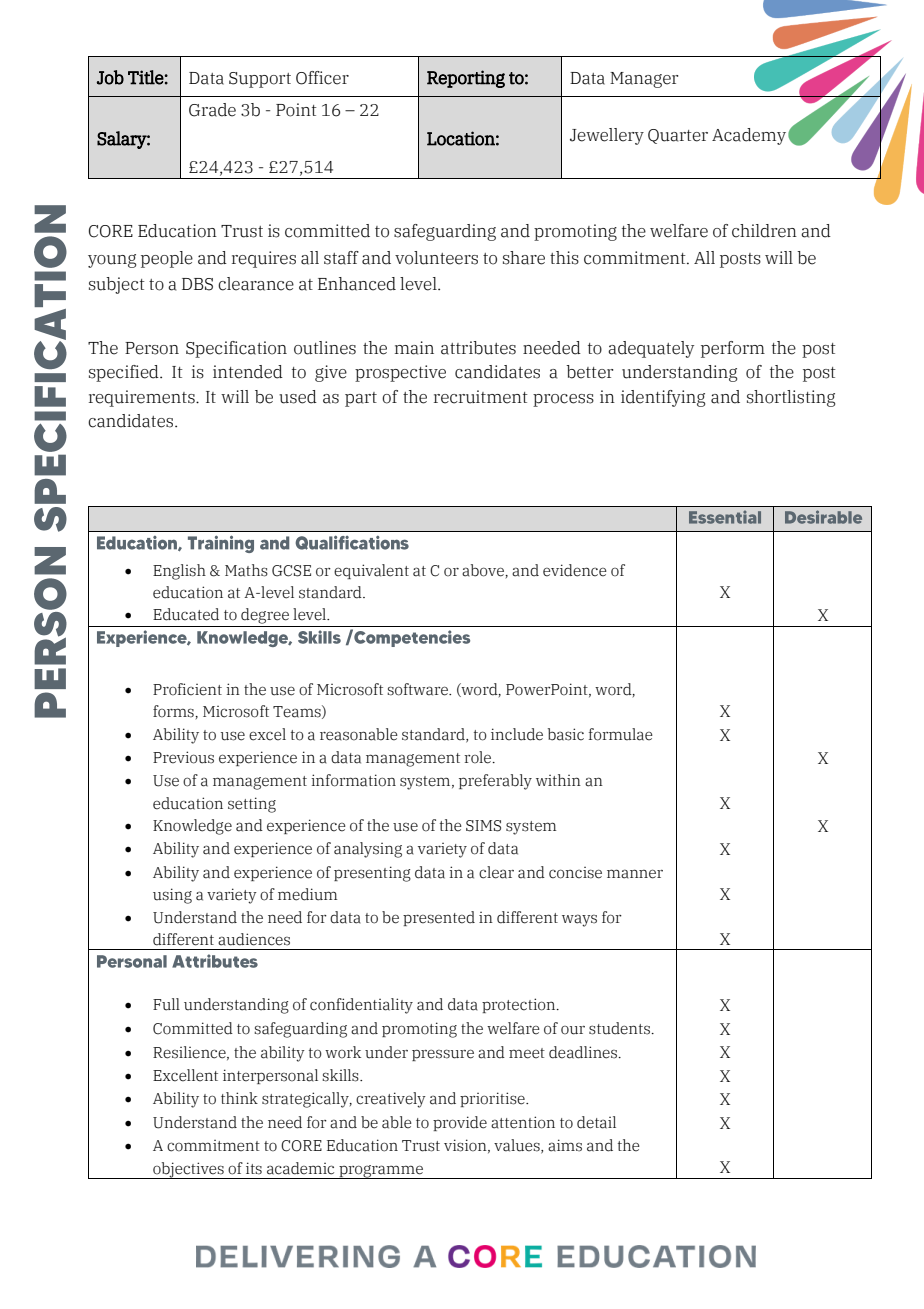 This page has height=1309, width=924. What do you see at coordinates (663, 398) in the page?
I see `identifying` at bounding box center [663, 398].
